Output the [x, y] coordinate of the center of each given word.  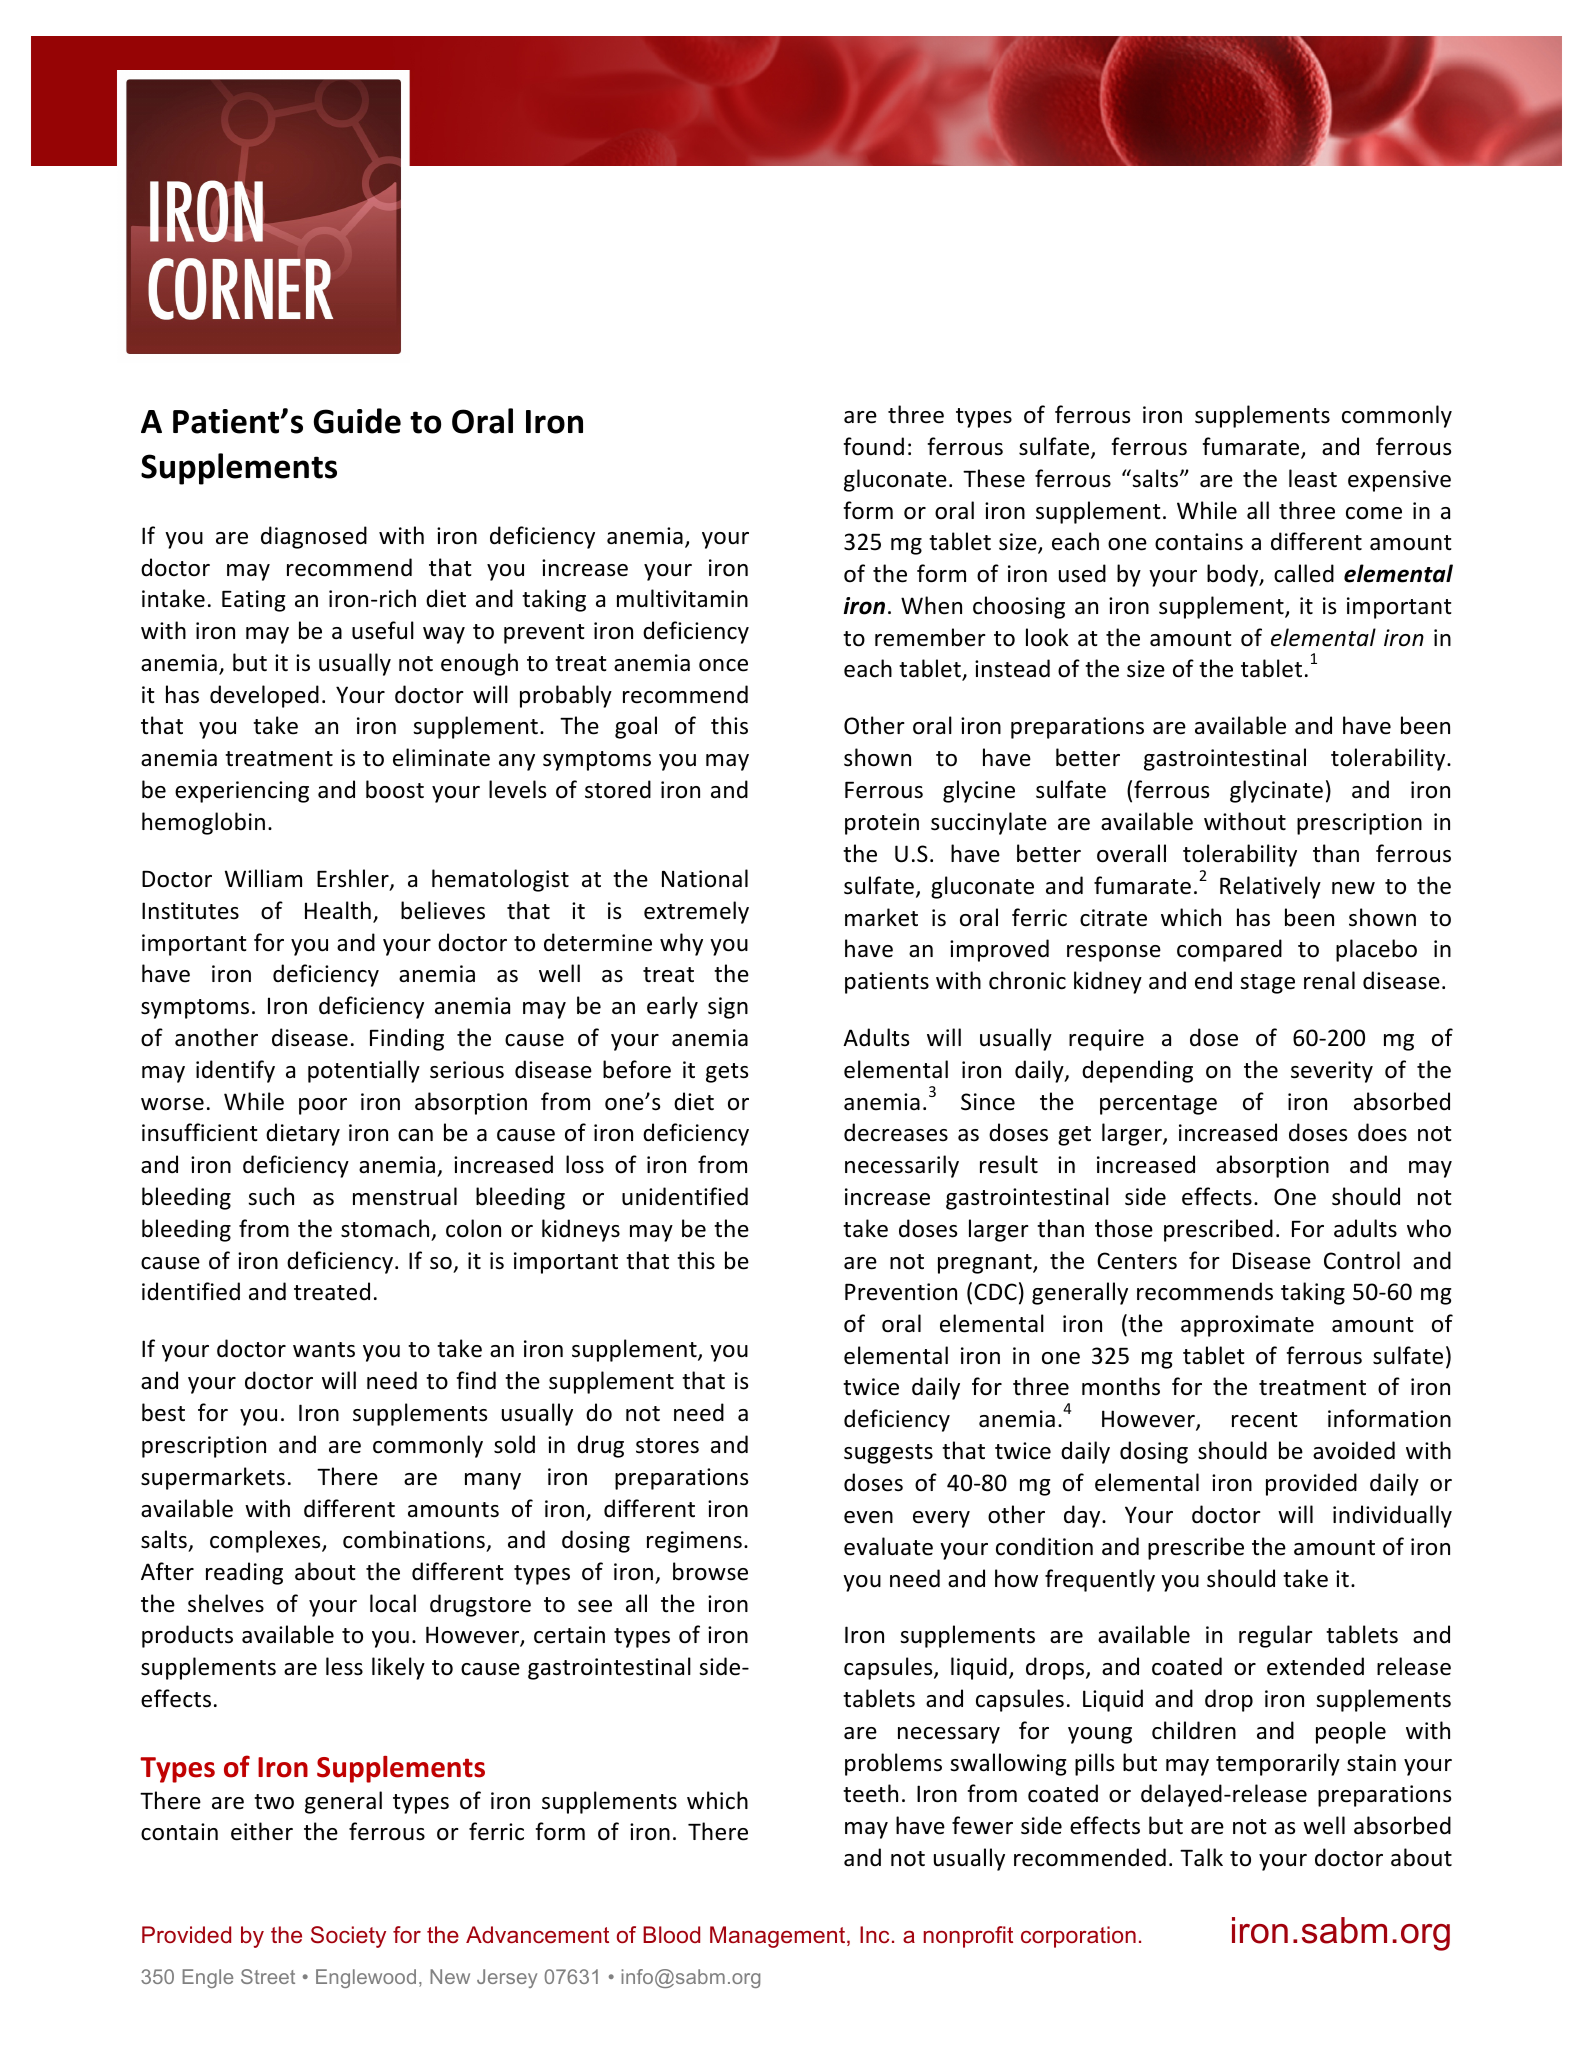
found [873, 446]
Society [348, 1937]
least [1313, 478]
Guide [357, 421]
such [271, 1196]
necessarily [902, 1166]
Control [1362, 1260]
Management [779, 1937]
